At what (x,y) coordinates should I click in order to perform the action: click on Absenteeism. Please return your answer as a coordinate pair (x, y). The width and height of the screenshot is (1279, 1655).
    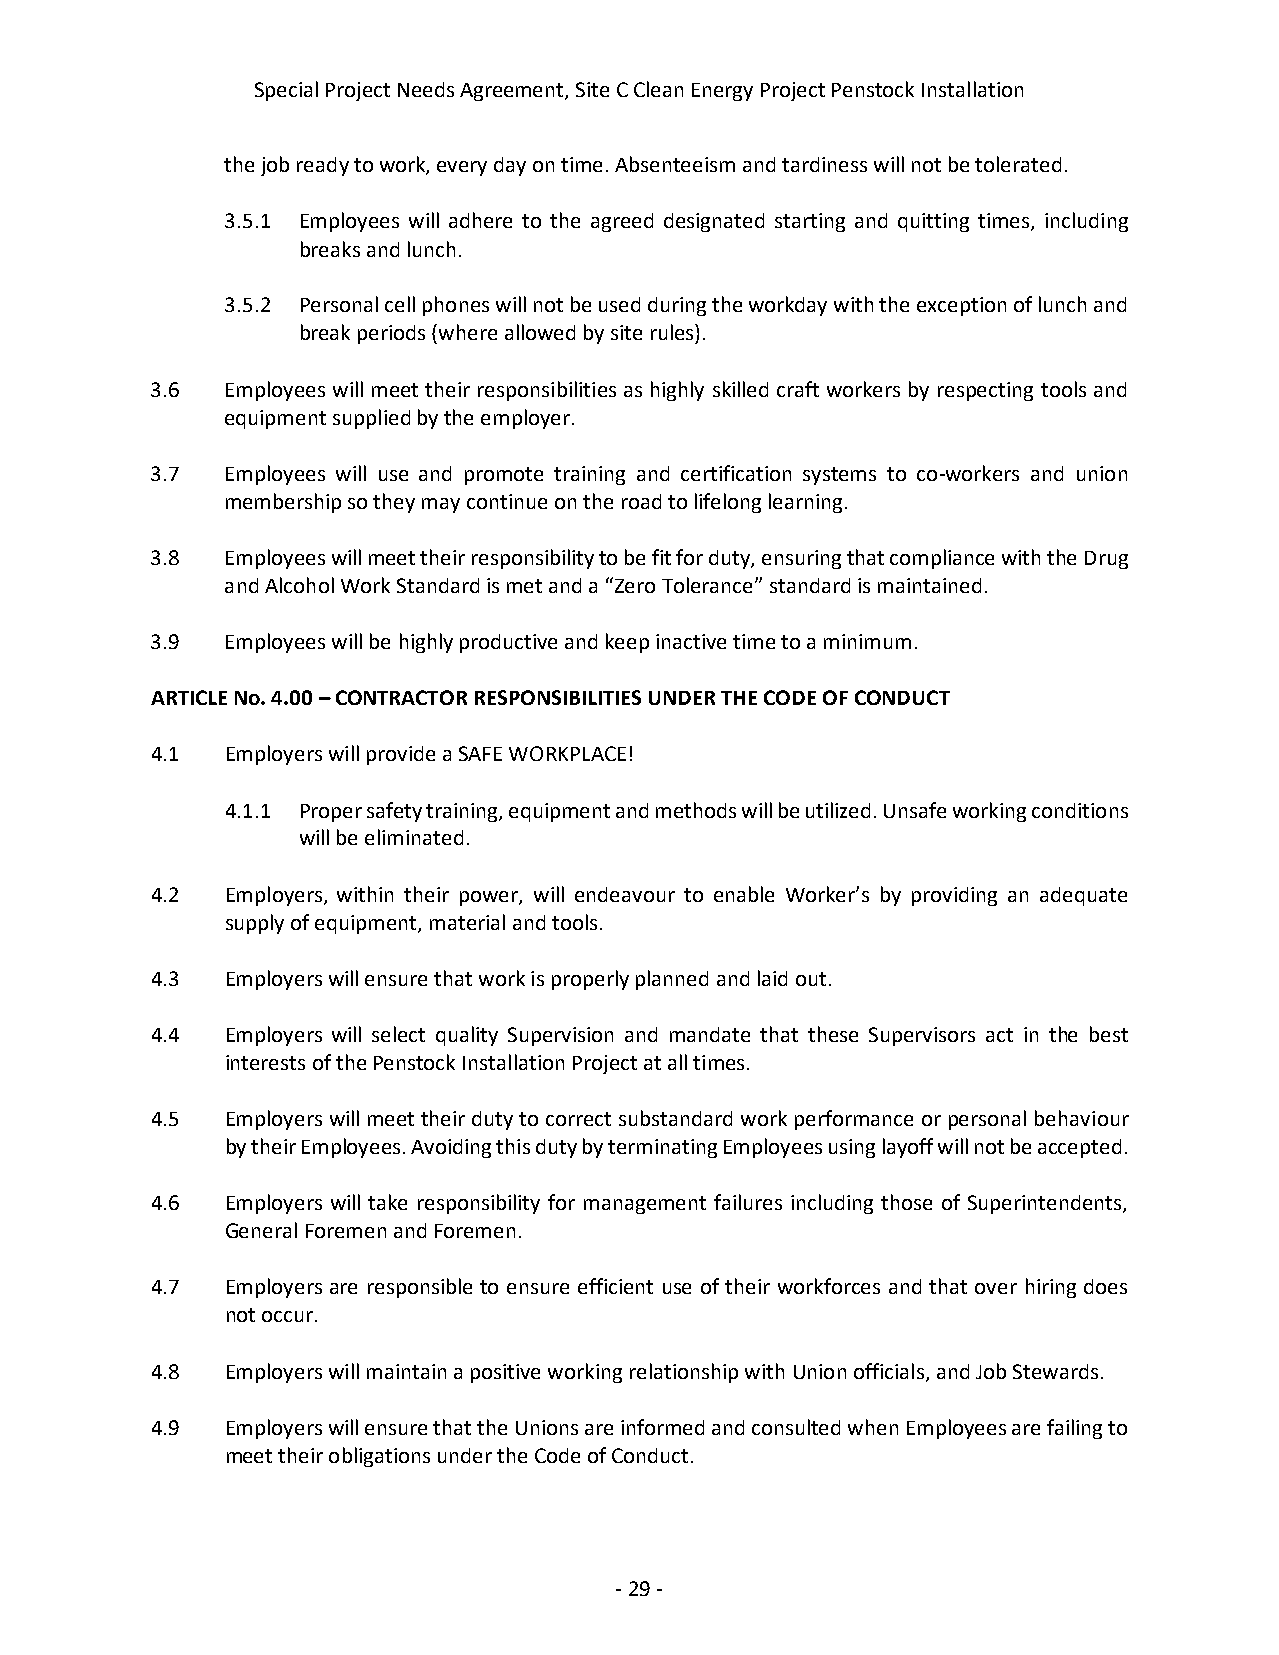
    Looking at the image, I should click on (675, 164).
